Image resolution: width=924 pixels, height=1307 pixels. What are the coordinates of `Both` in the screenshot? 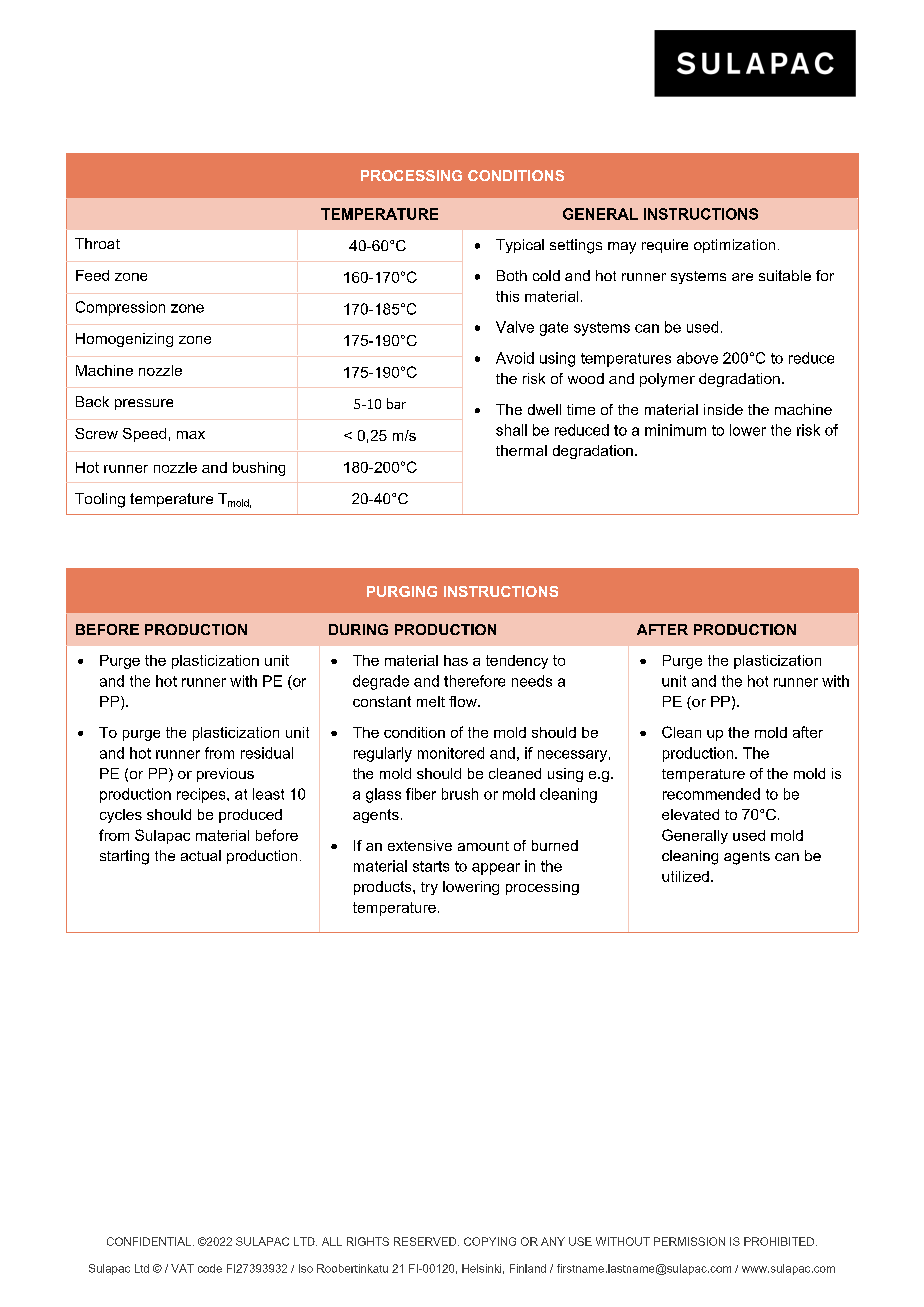 It's located at (512, 275).
